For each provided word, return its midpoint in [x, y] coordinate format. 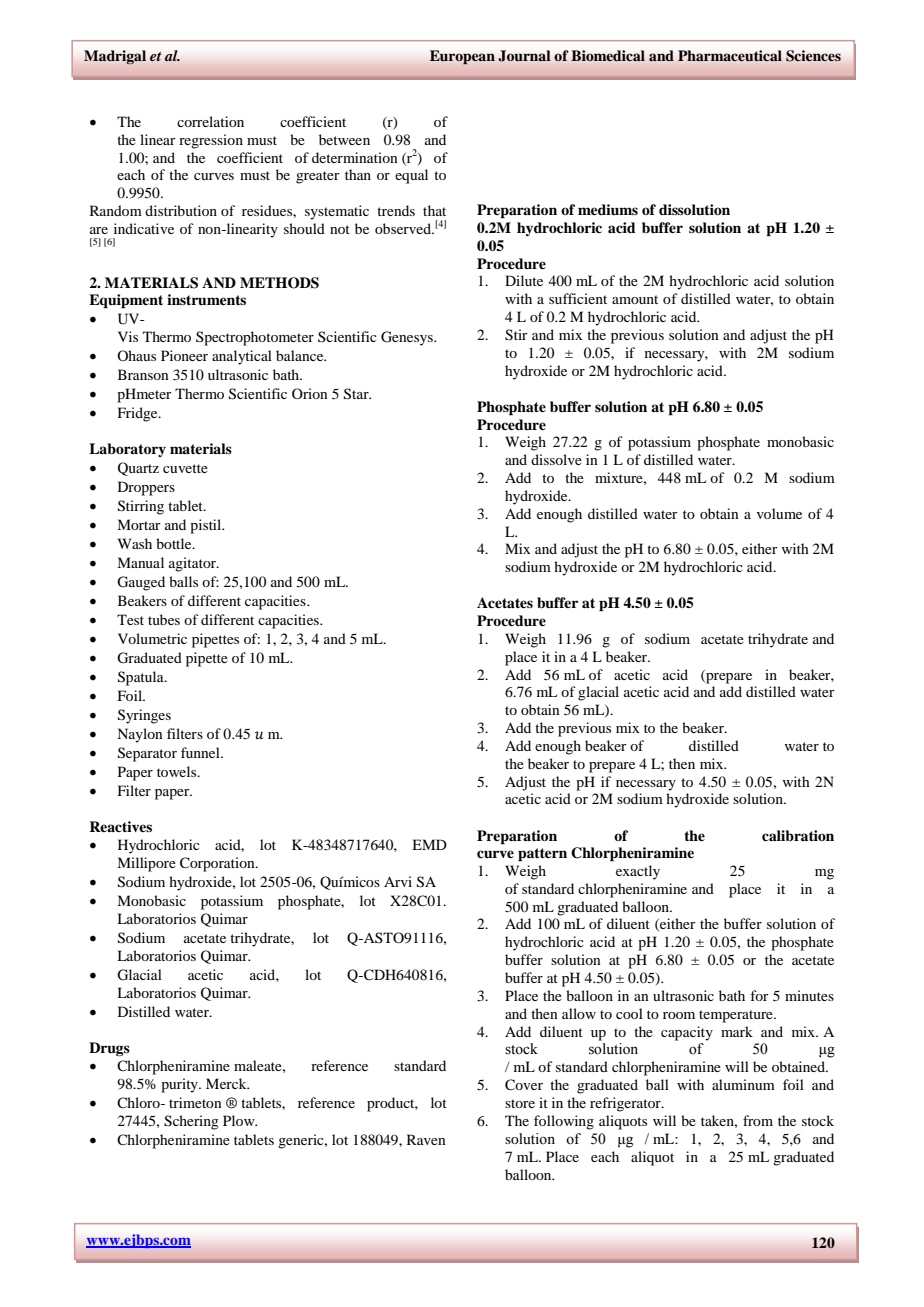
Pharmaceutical [730, 56]
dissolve [556, 459]
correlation [210, 121]
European [462, 57]
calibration [798, 835]
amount [635, 299]
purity [180, 1085]
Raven [426, 1139]
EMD [429, 844]
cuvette [185, 468]
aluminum [743, 1084]
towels [178, 771]
